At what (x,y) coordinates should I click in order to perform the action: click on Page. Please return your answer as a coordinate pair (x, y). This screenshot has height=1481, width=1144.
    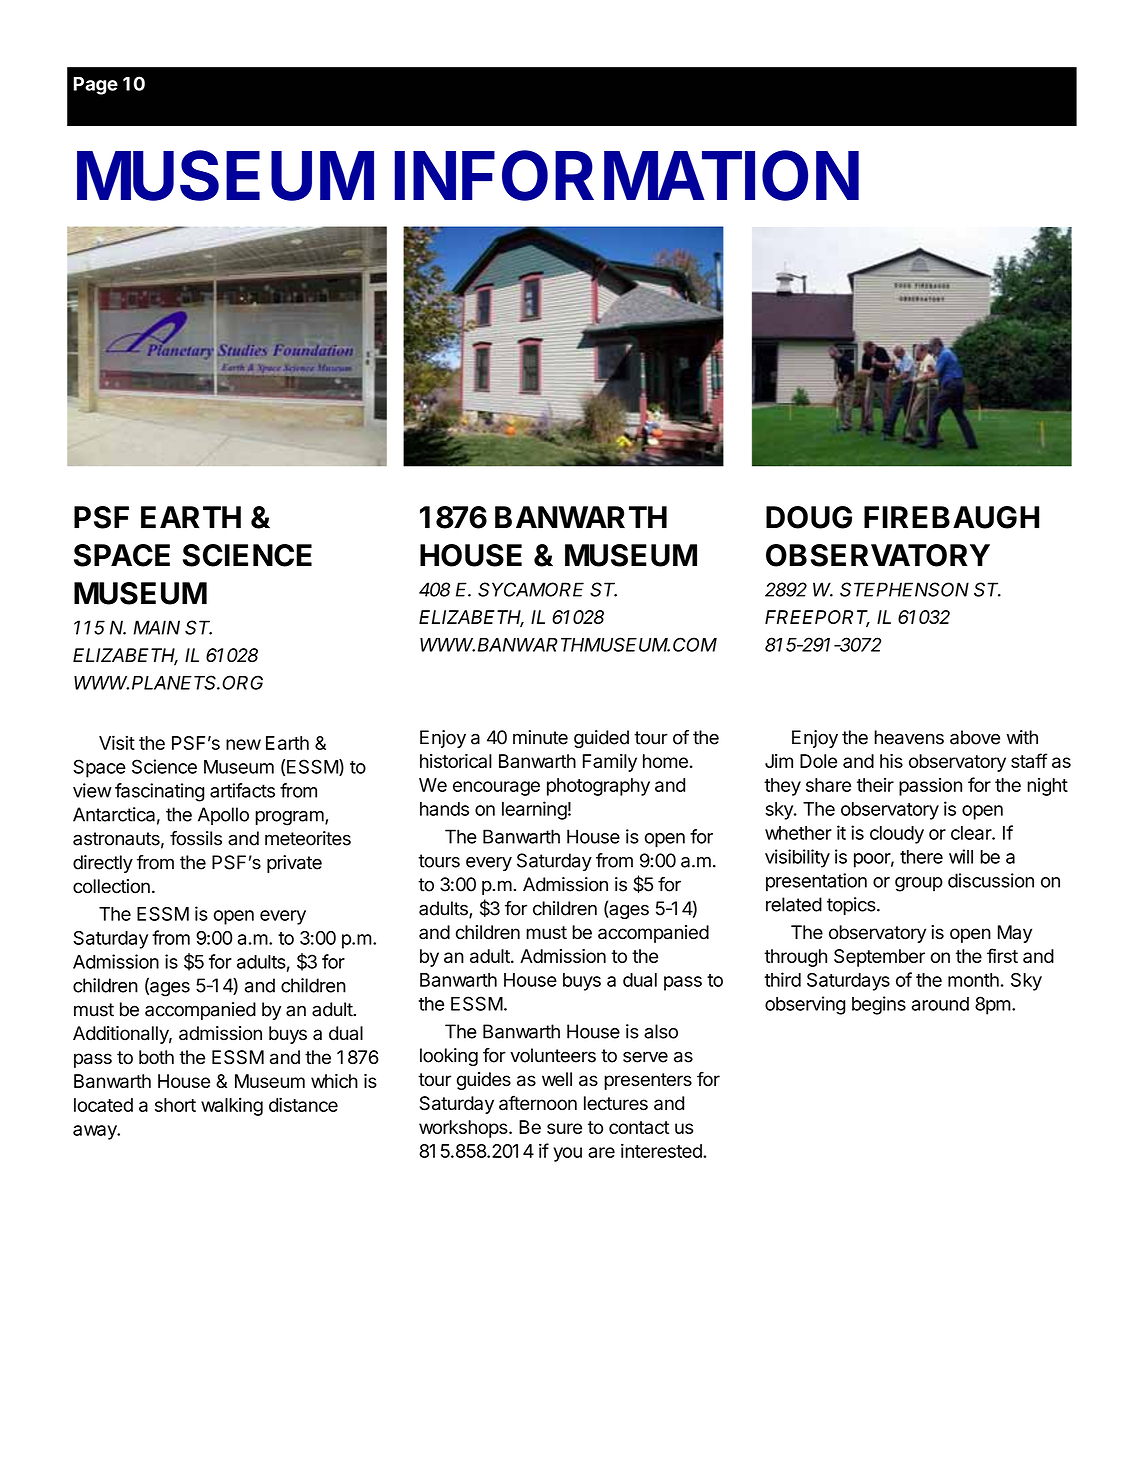
    Looking at the image, I should click on (95, 86).
